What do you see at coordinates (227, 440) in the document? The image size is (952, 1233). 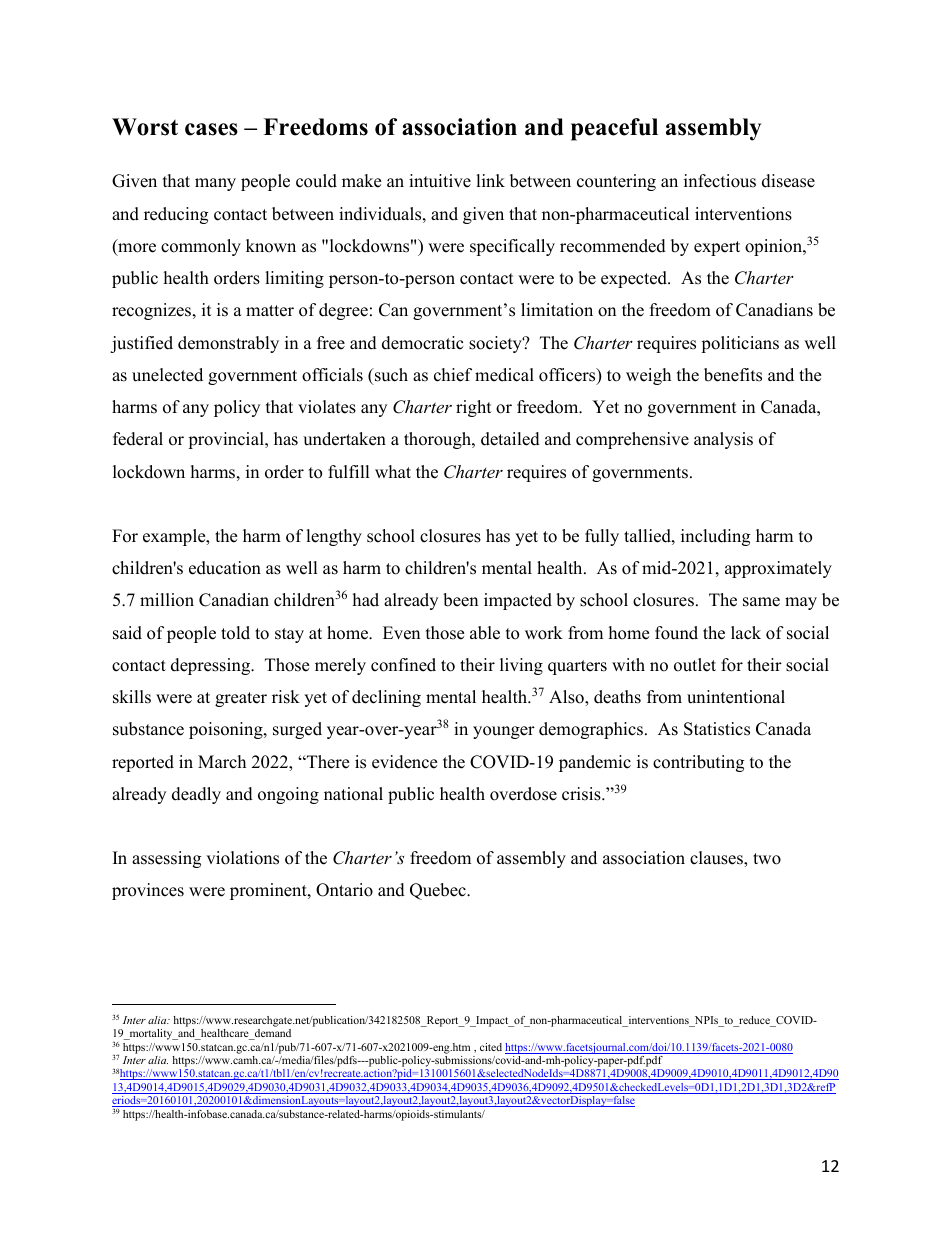 I see `provincial` at bounding box center [227, 440].
